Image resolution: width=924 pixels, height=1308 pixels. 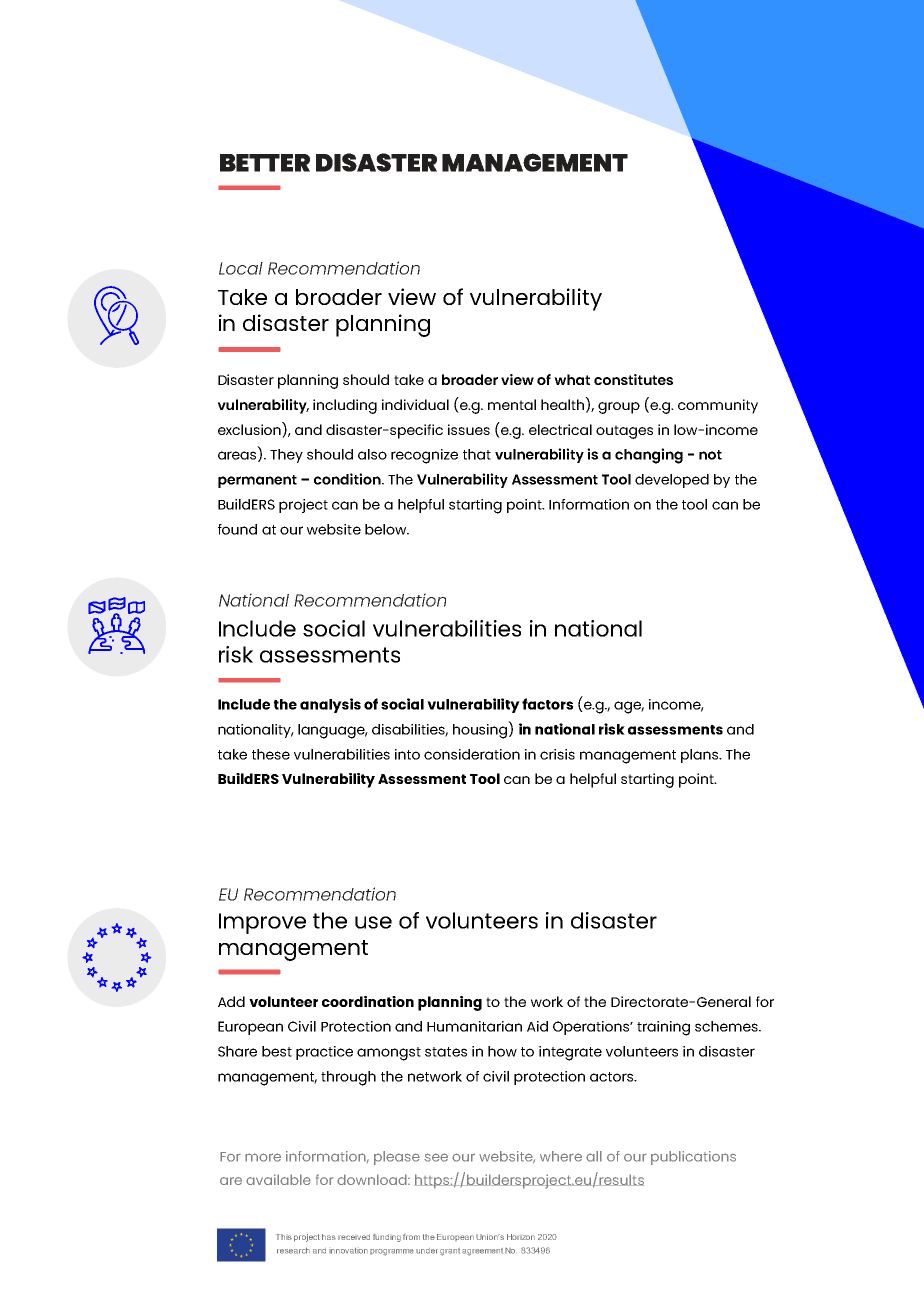 I want to click on plans, so click(x=701, y=756).
